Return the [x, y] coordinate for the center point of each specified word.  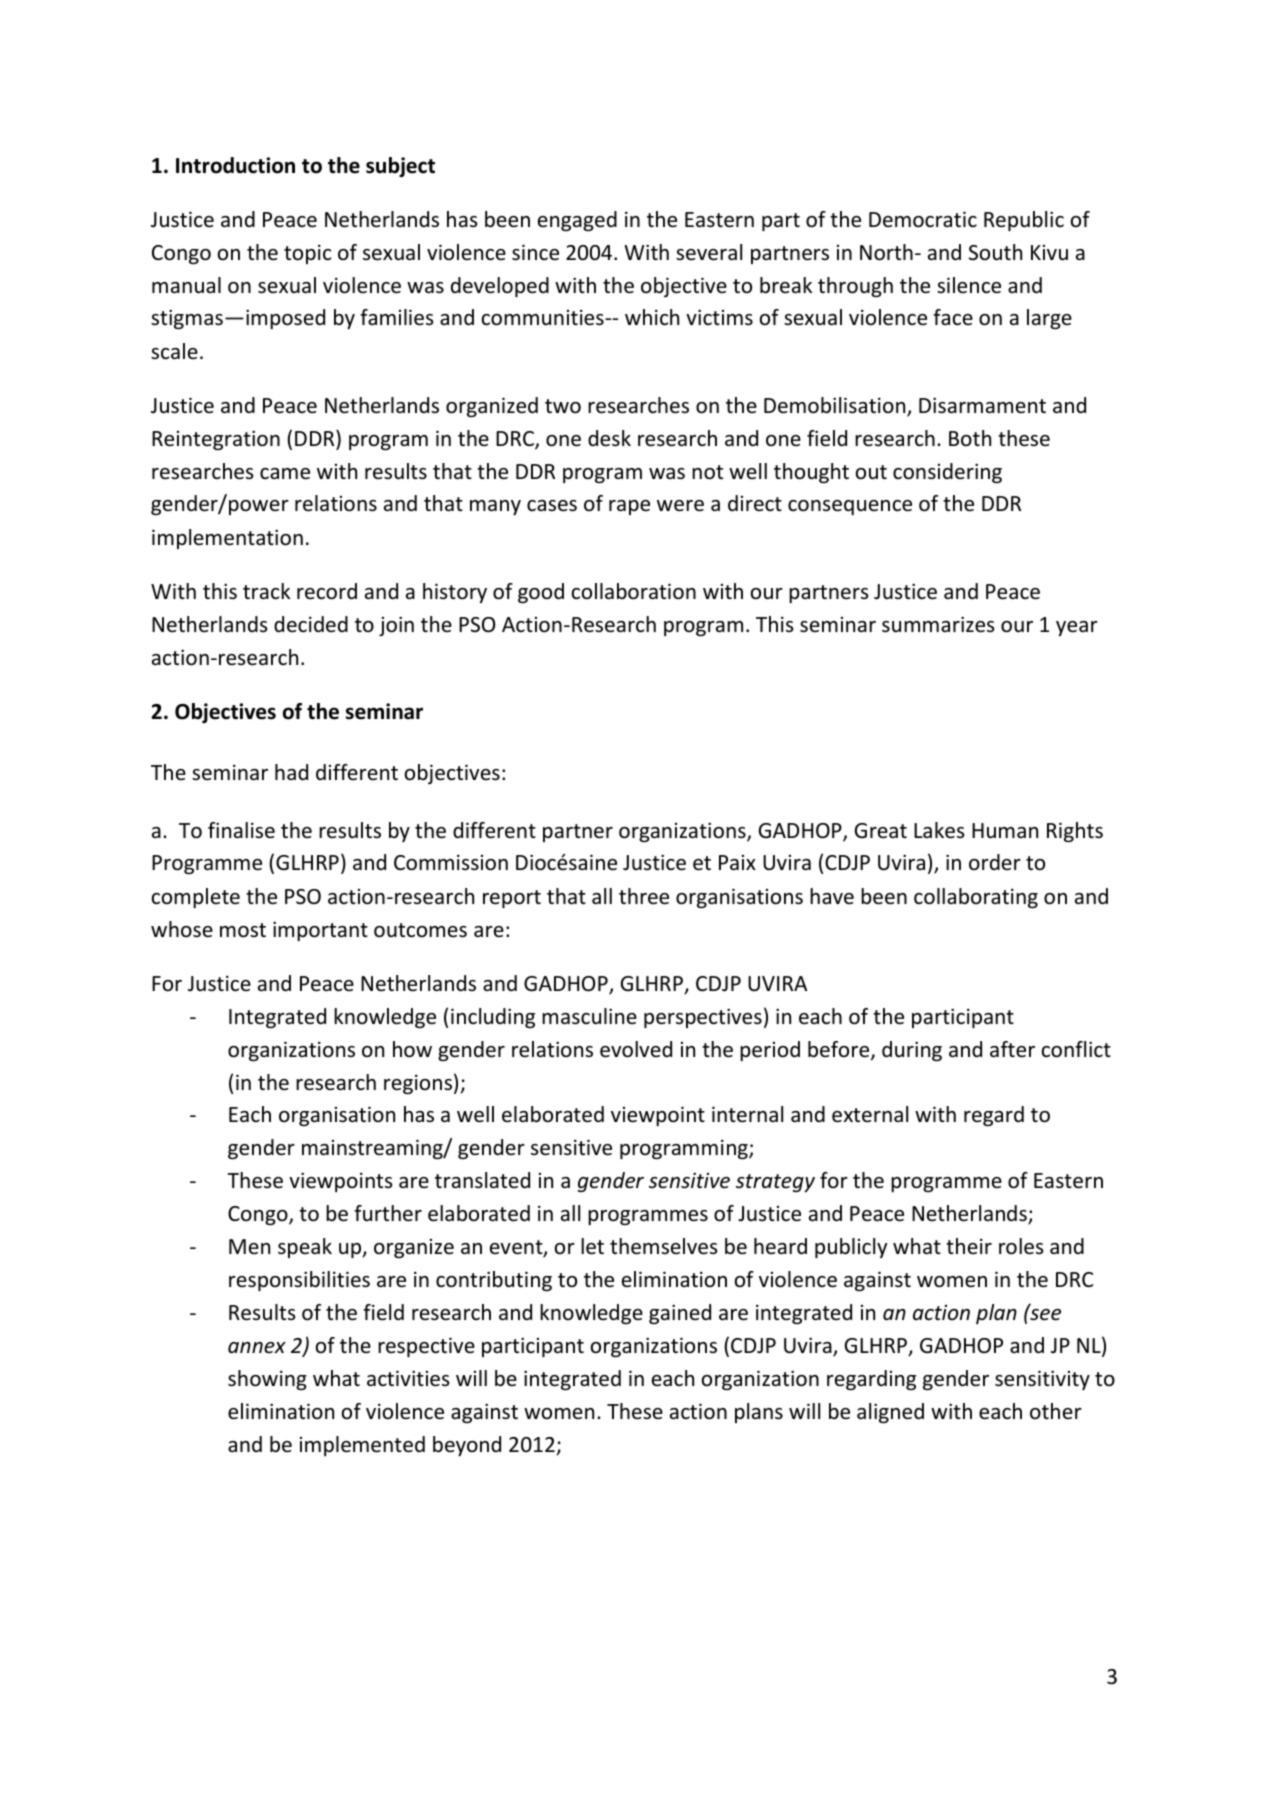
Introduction [235, 165]
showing [267, 1380]
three [644, 896]
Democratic [923, 219]
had [291, 772]
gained [680, 1314]
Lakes [939, 830]
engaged [577, 221]
